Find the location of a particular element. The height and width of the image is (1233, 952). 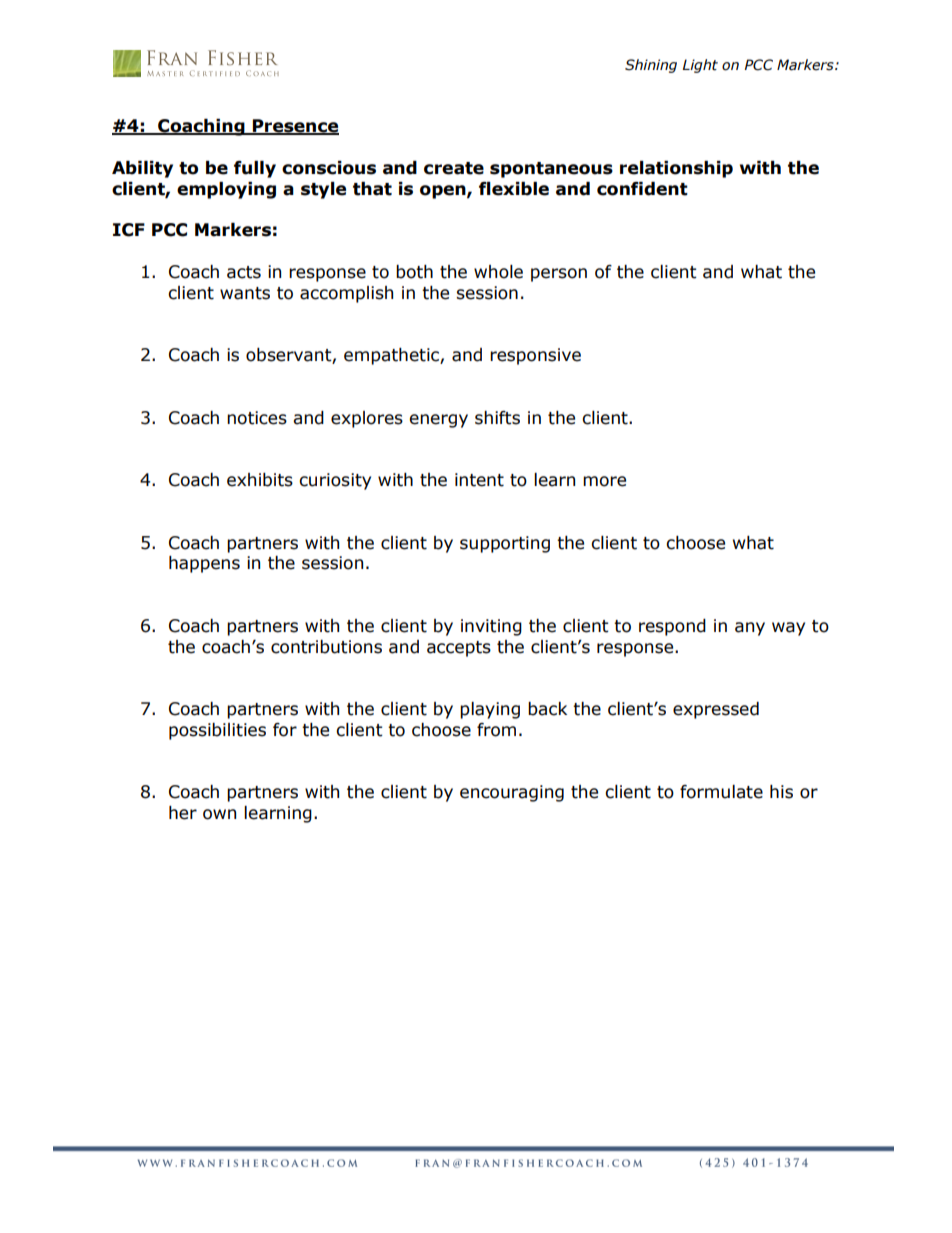

employing is located at coordinates (226, 190).
